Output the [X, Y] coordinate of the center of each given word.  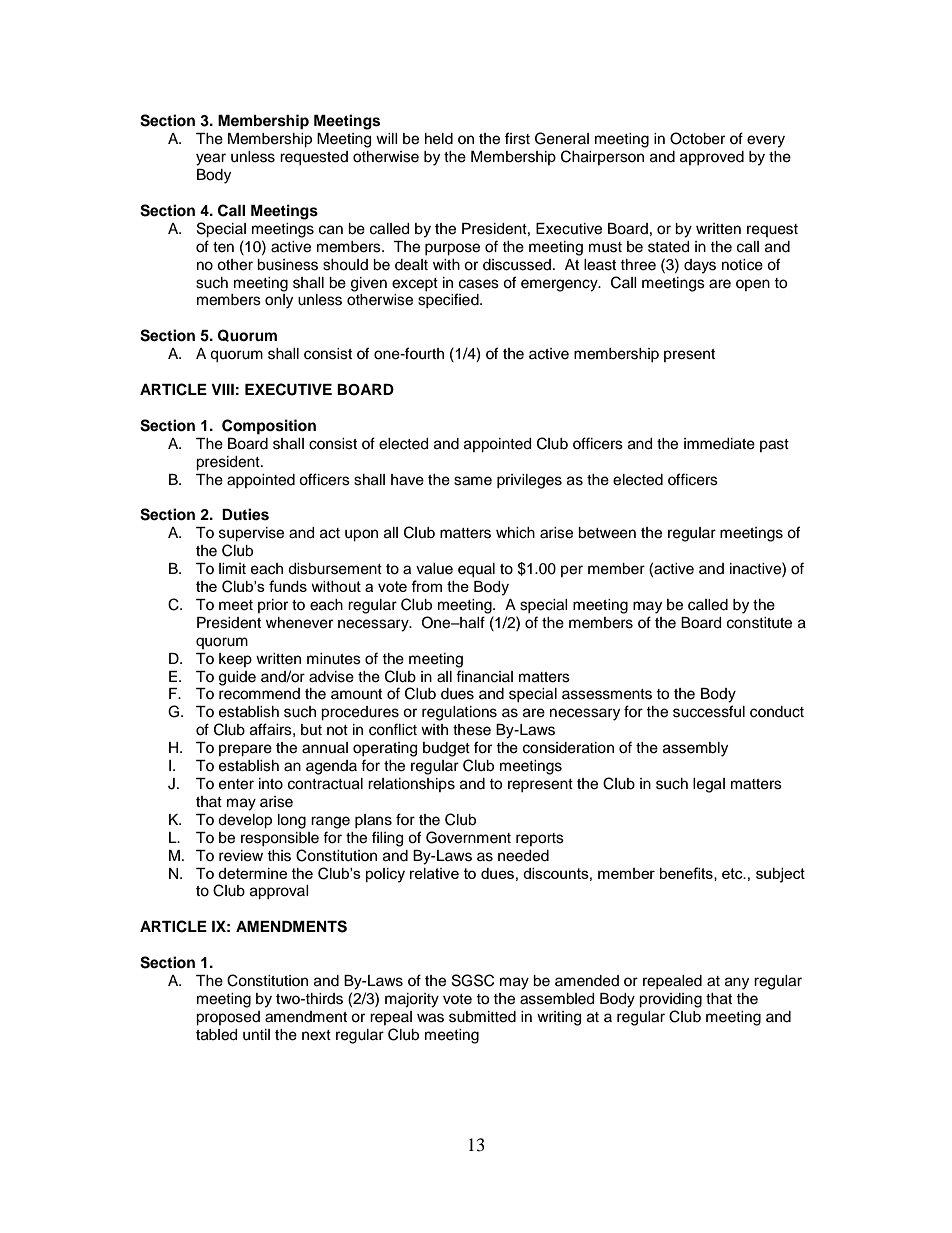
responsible [280, 839]
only [279, 301]
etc [733, 873]
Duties [245, 514]
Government [468, 837]
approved [712, 158]
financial [484, 676]
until [256, 1035]
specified [449, 300]
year [211, 159]
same [473, 481]
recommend [259, 694]
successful [709, 711]
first [517, 138]
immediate [719, 444]
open [753, 285]
